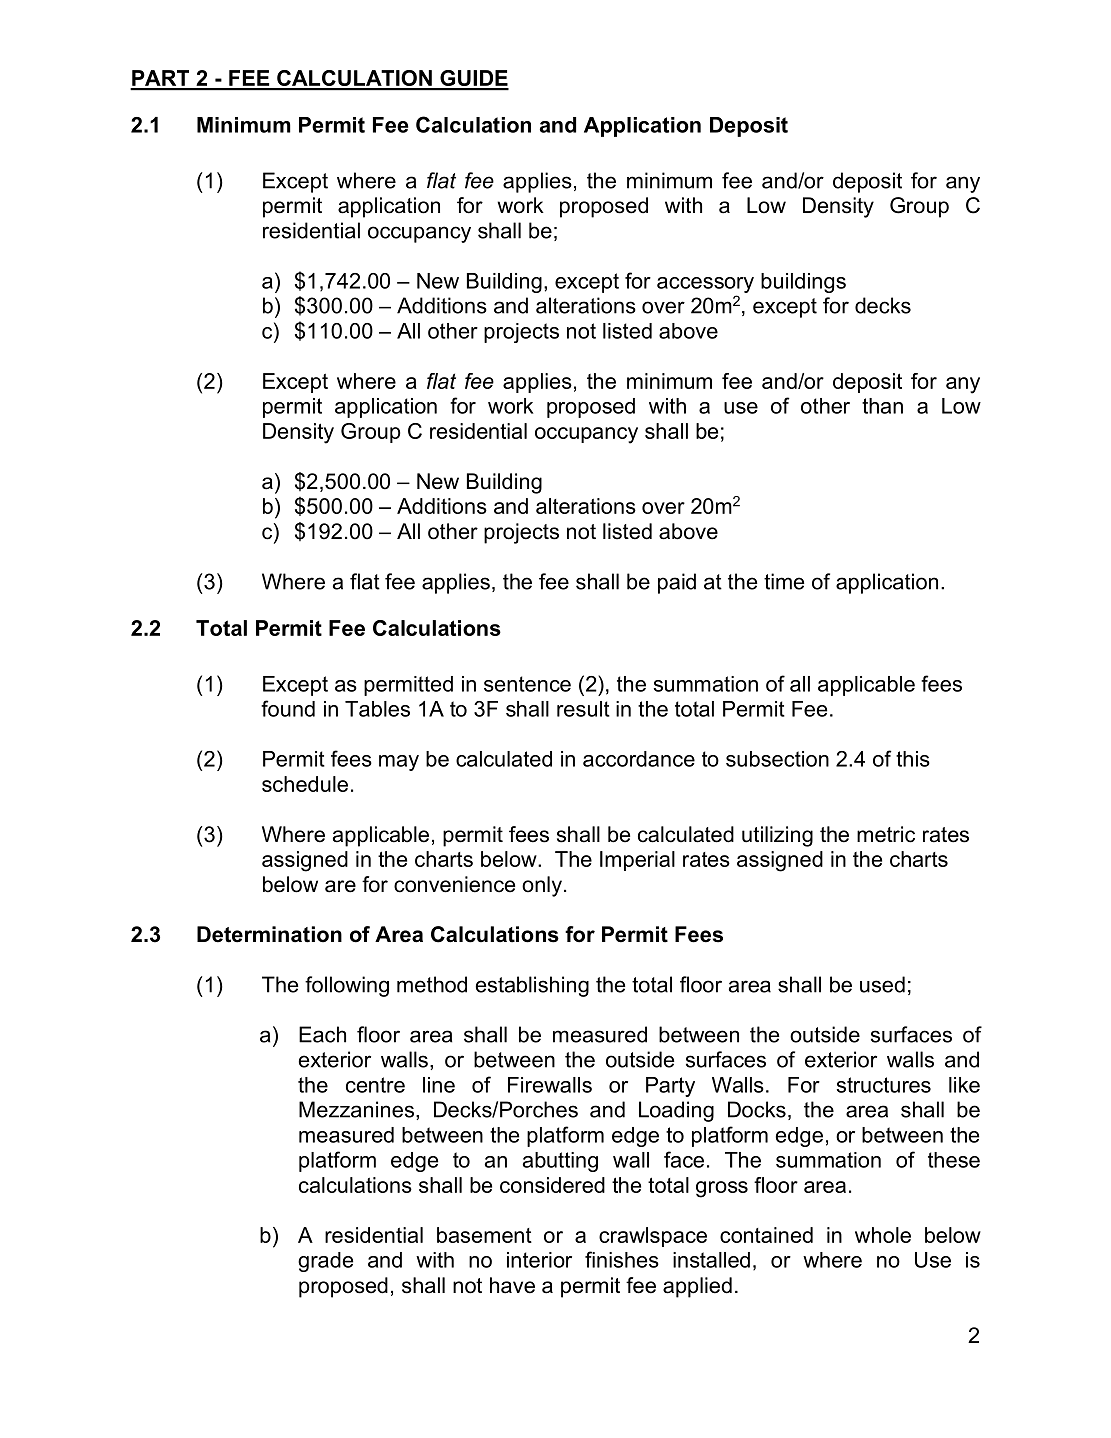 The width and height of the page is (1111, 1438). I want to click on finishes, so click(622, 1259).
